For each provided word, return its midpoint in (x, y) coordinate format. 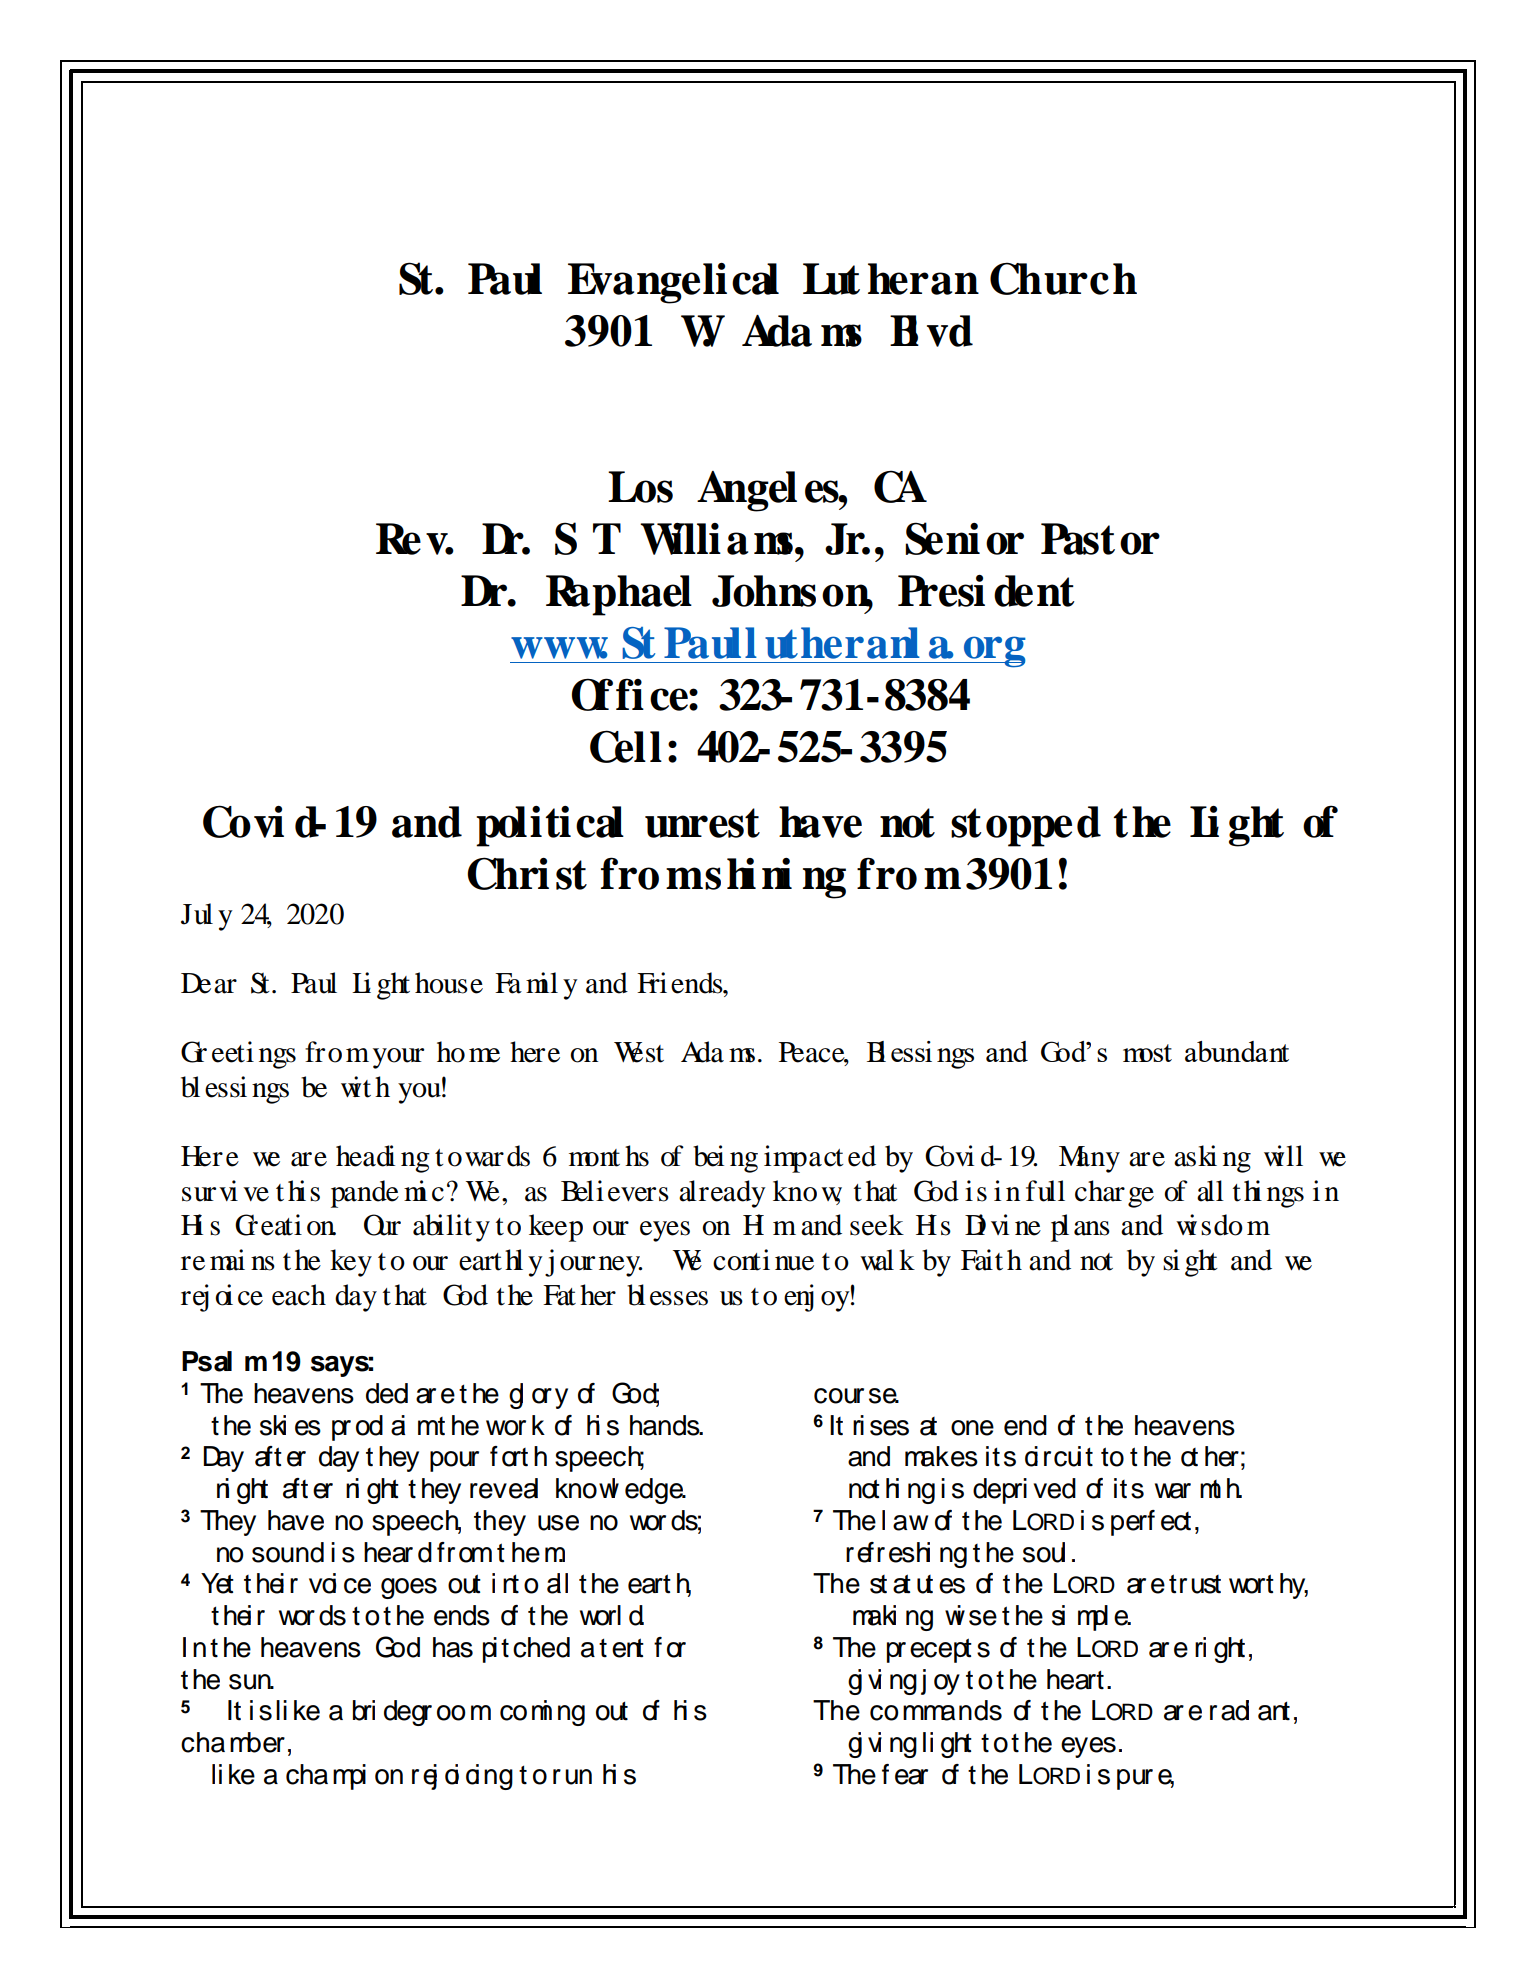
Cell (626, 746)
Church (1063, 278)
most (1147, 1053)
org (993, 652)
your (398, 1058)
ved (1054, 1488)
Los (640, 487)
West (639, 1052)
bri (364, 1710)
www (559, 648)
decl (387, 1393)
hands (666, 1425)
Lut (831, 279)
